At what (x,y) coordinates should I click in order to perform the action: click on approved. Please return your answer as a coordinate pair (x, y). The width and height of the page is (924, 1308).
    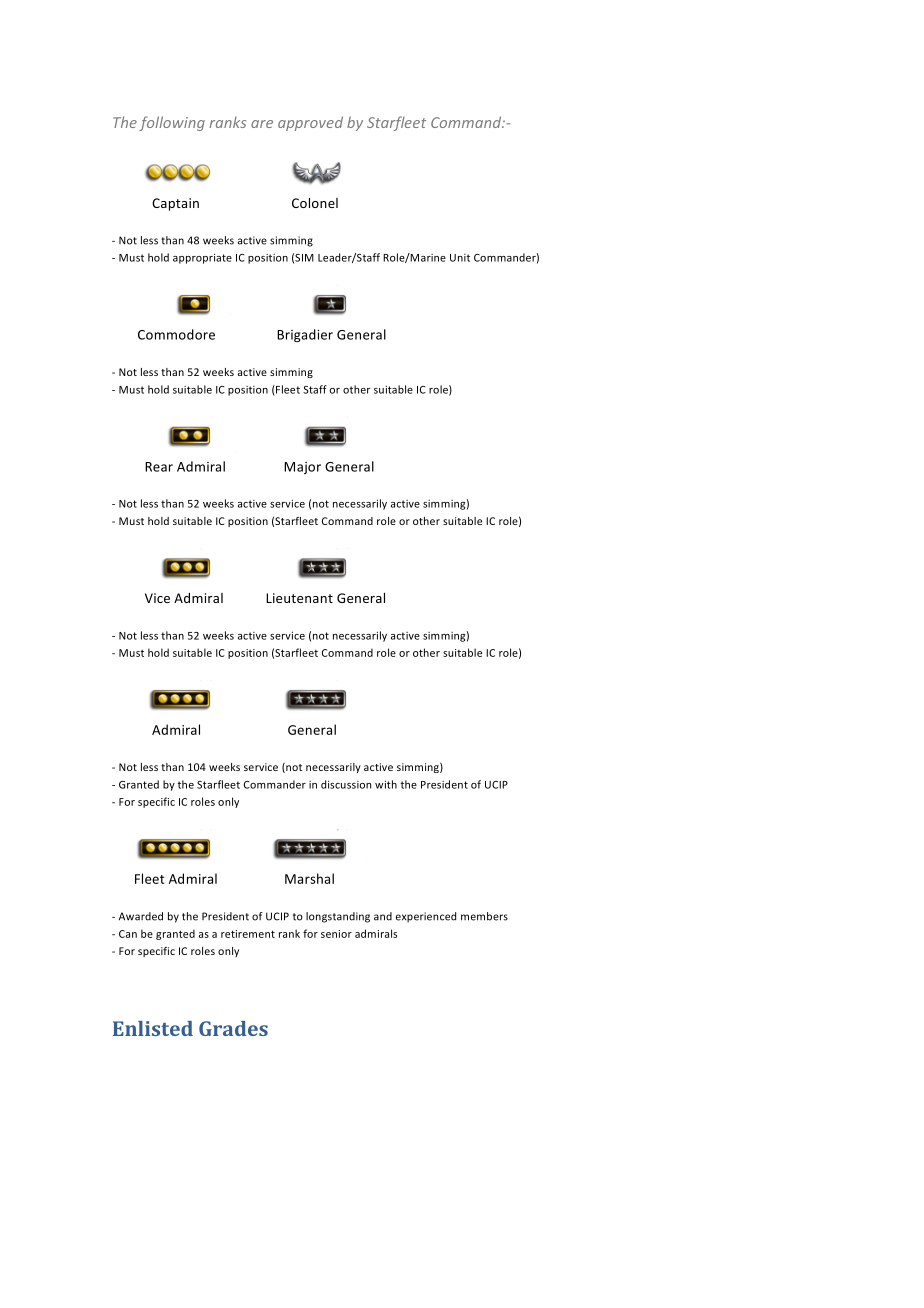
    Looking at the image, I should click on (310, 123).
